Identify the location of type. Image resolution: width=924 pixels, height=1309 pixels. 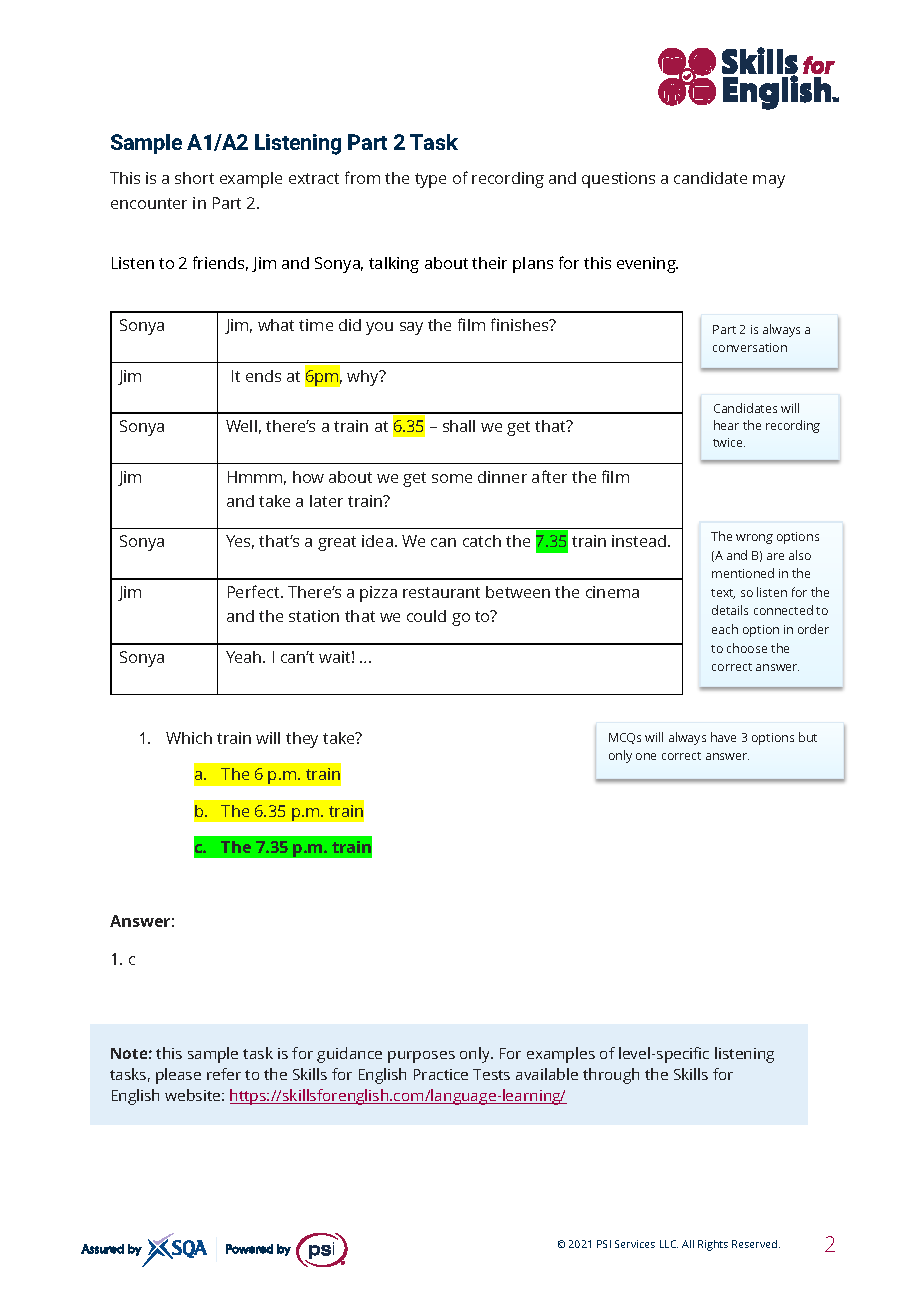
(430, 180).
